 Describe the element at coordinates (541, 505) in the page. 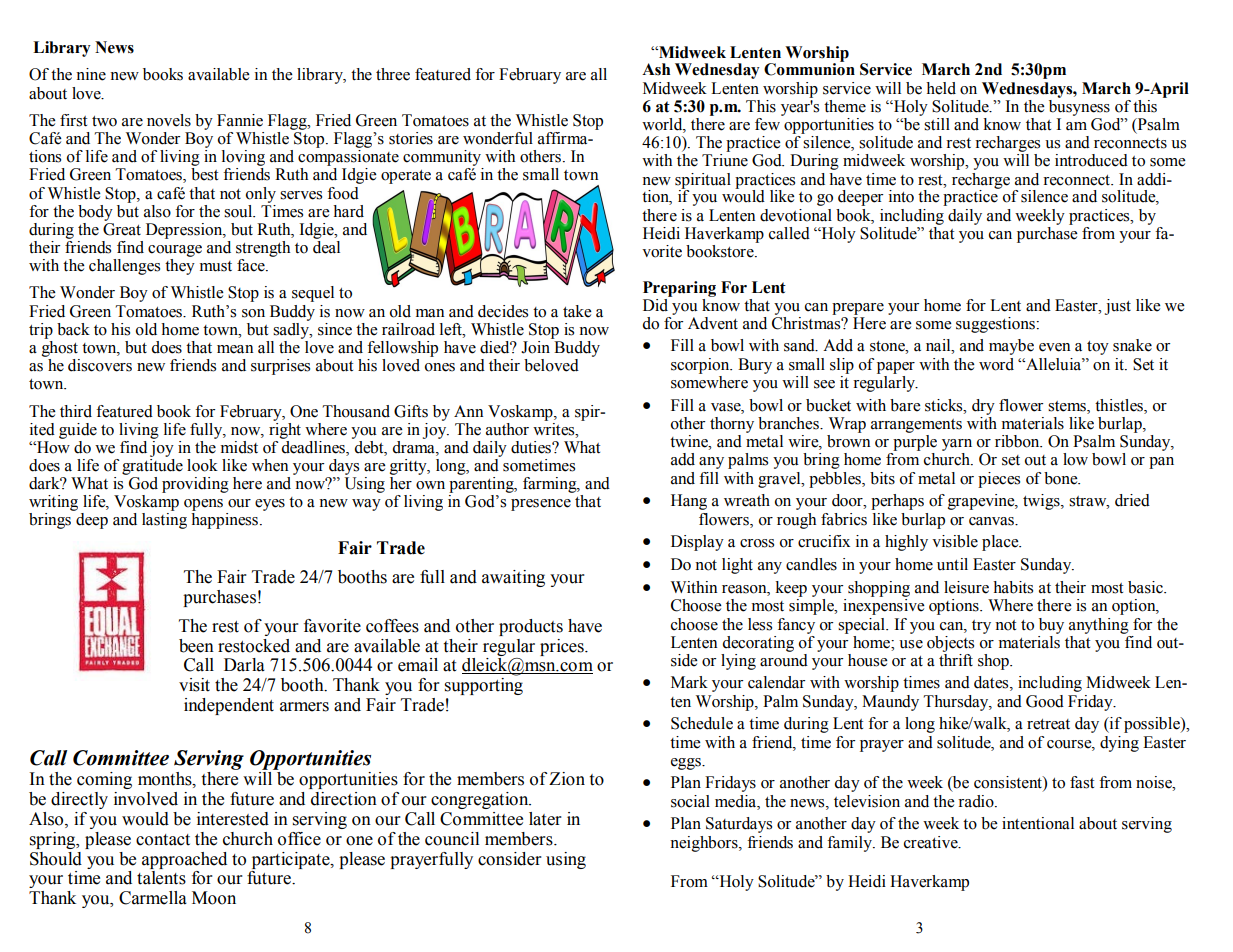

I see `presence` at that location.
